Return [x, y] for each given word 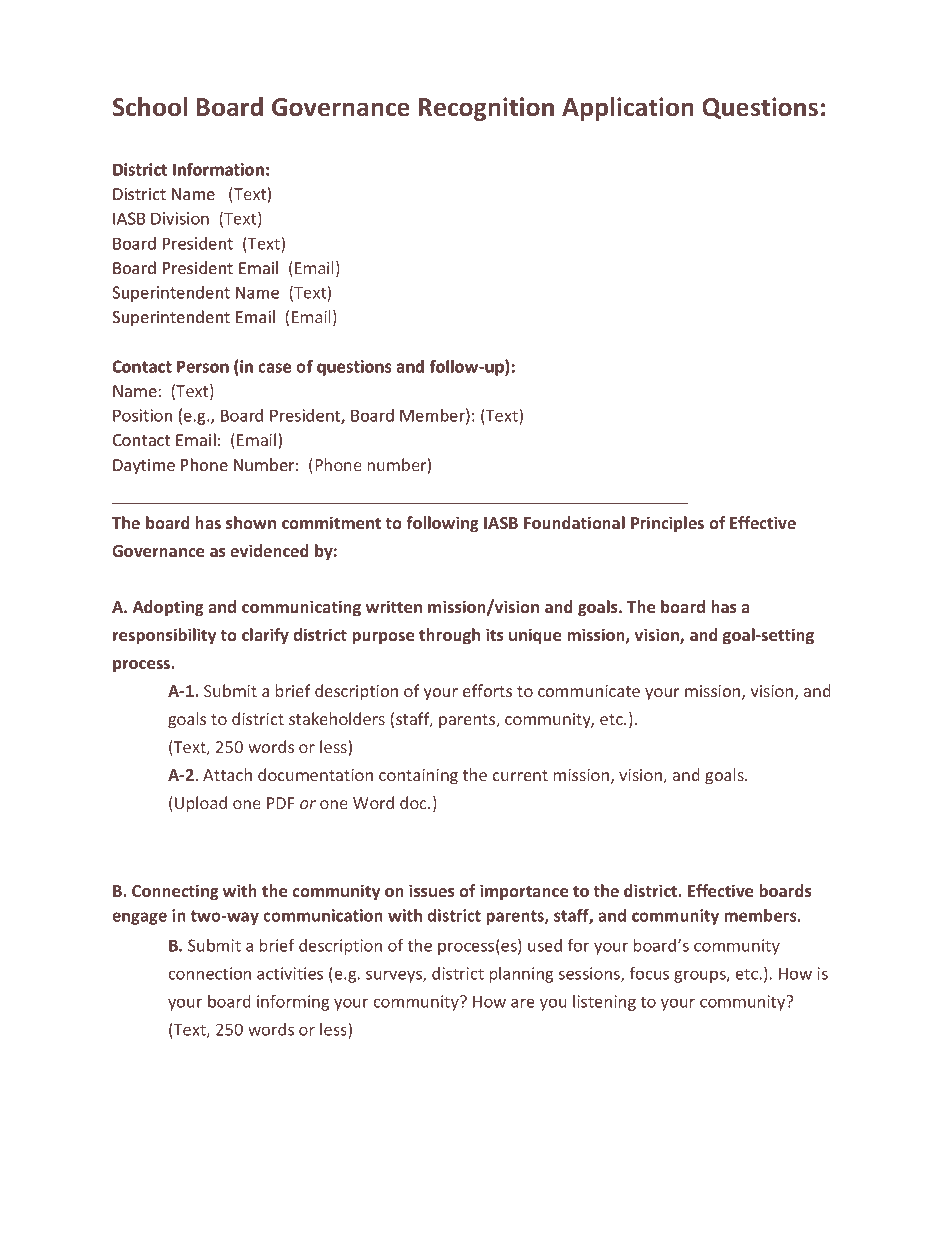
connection [210, 973]
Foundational [574, 522]
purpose [383, 638]
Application [628, 109]
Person [203, 366]
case [274, 368]
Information [218, 169]
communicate [589, 691]
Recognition [486, 109]
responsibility [164, 636]
